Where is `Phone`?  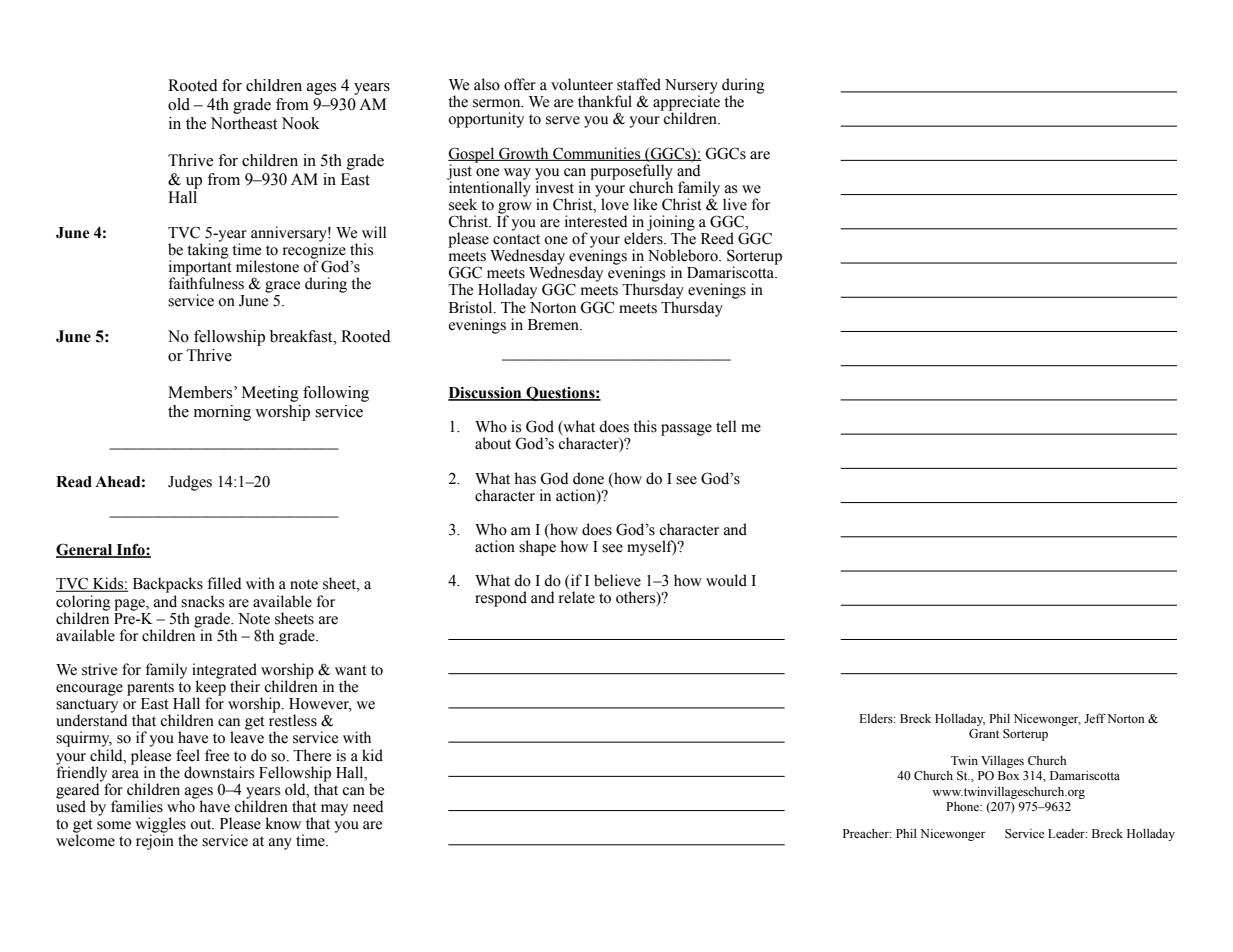 Phone is located at coordinates (964, 806).
